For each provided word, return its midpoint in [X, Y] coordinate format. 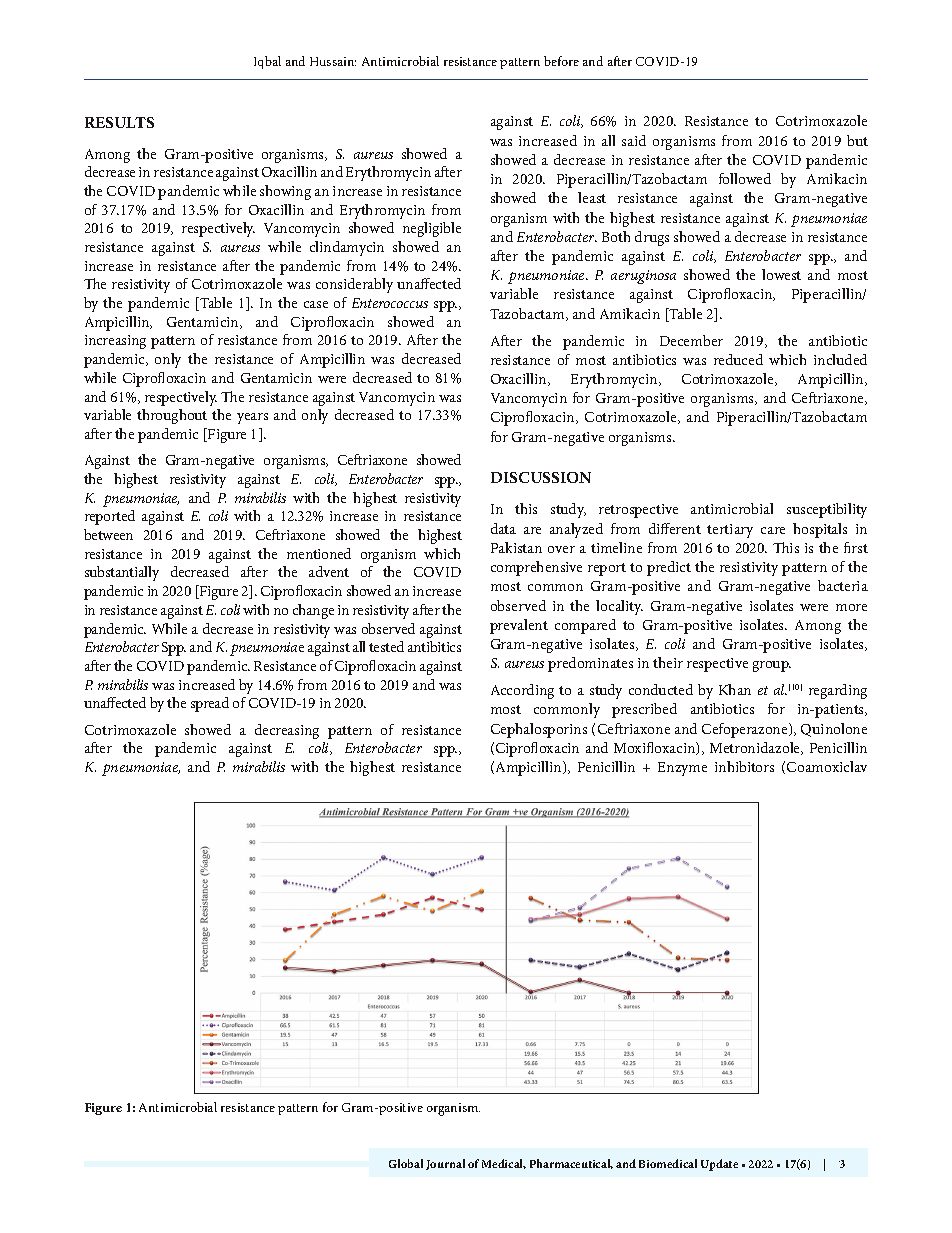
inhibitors [744, 766]
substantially [122, 573]
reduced [738, 359]
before [561, 61]
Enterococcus [390, 303]
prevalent [519, 626]
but [857, 140]
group [772, 666]
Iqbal [267, 62]
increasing [115, 342]
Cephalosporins [539, 730]
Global [406, 1163]
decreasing [287, 731]
